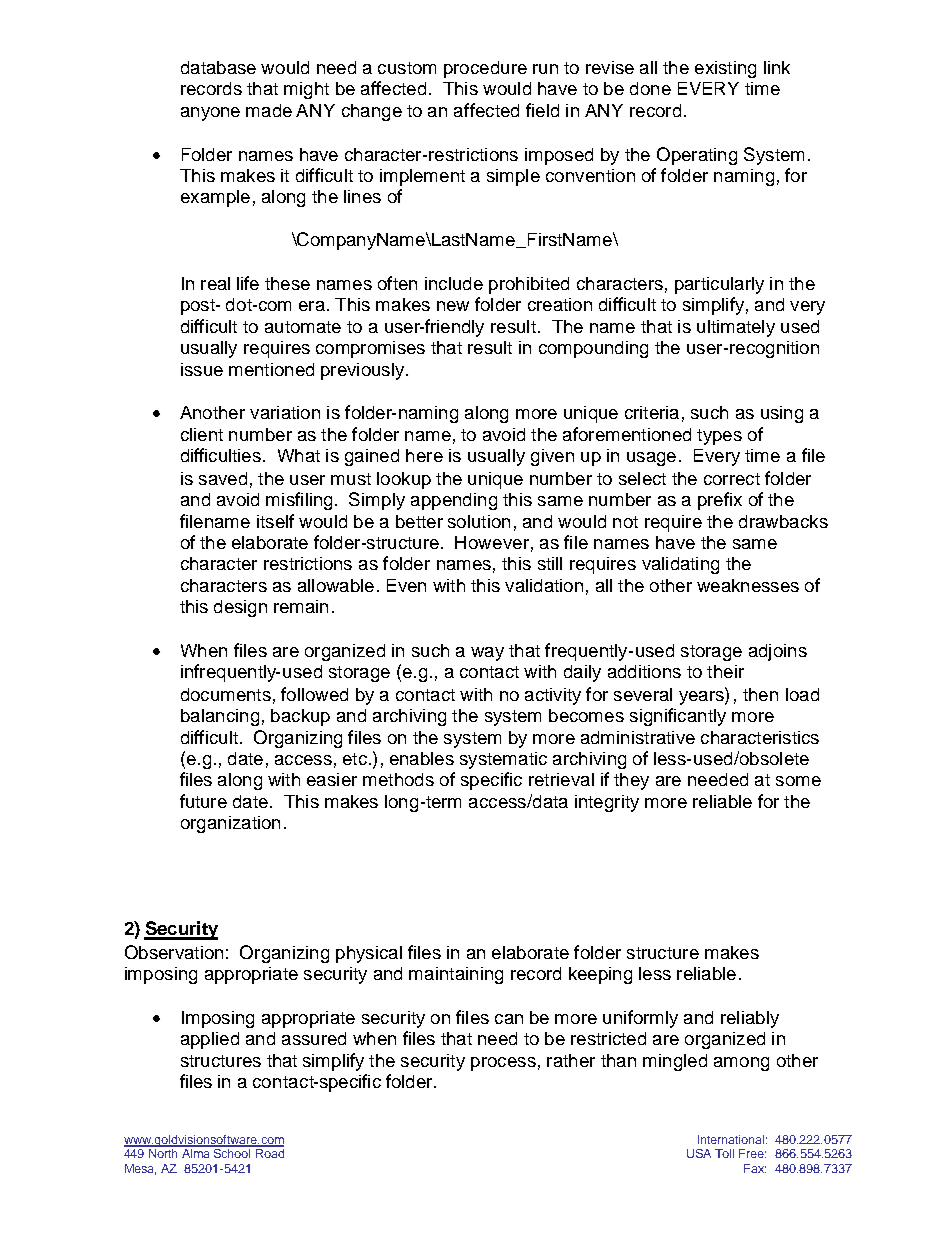  What do you see at coordinates (210, 114) in the screenshot?
I see `anyone` at bounding box center [210, 114].
